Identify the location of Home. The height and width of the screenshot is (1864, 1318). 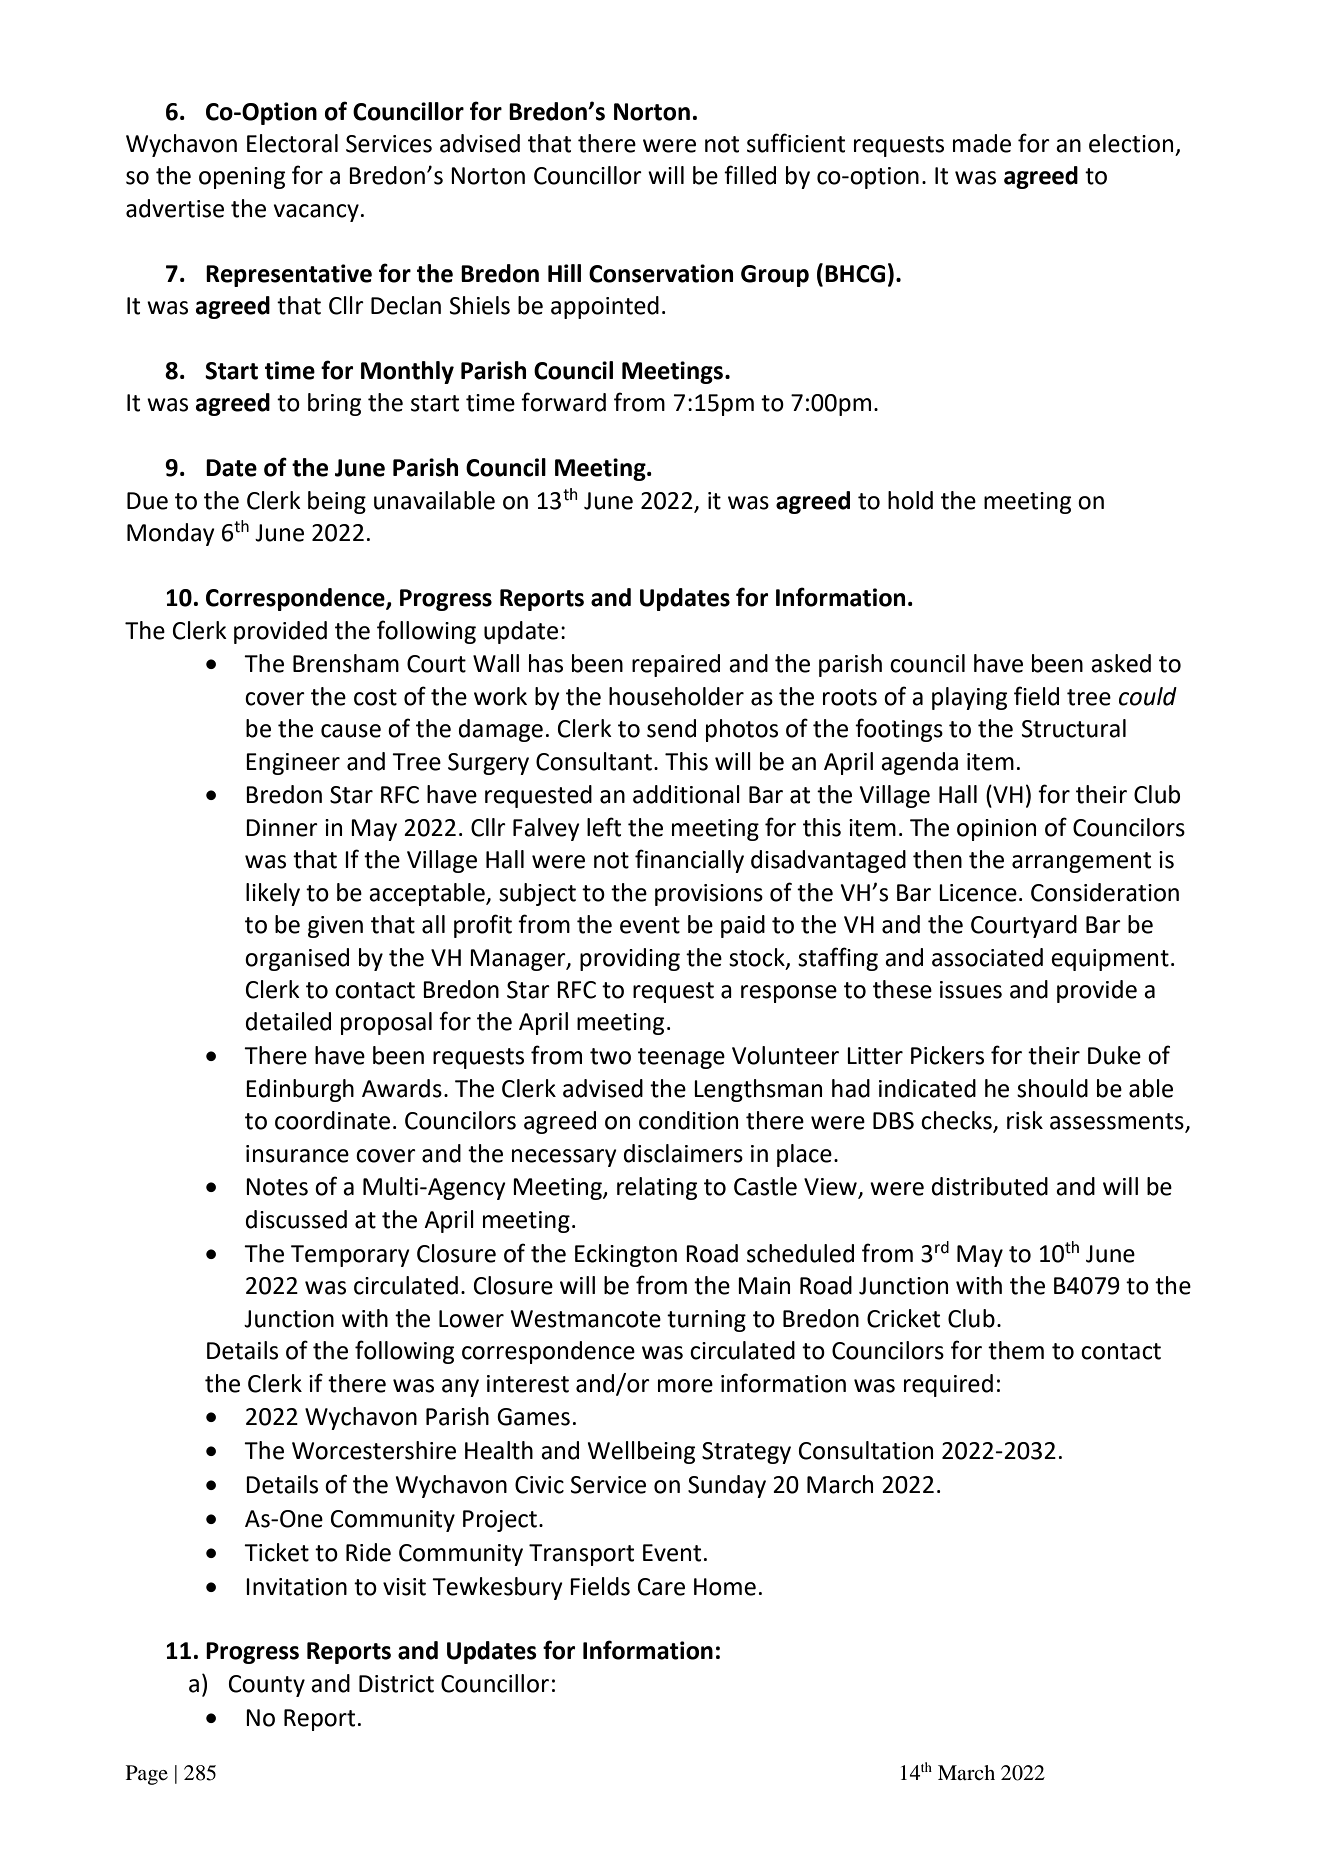
(725, 1587).
